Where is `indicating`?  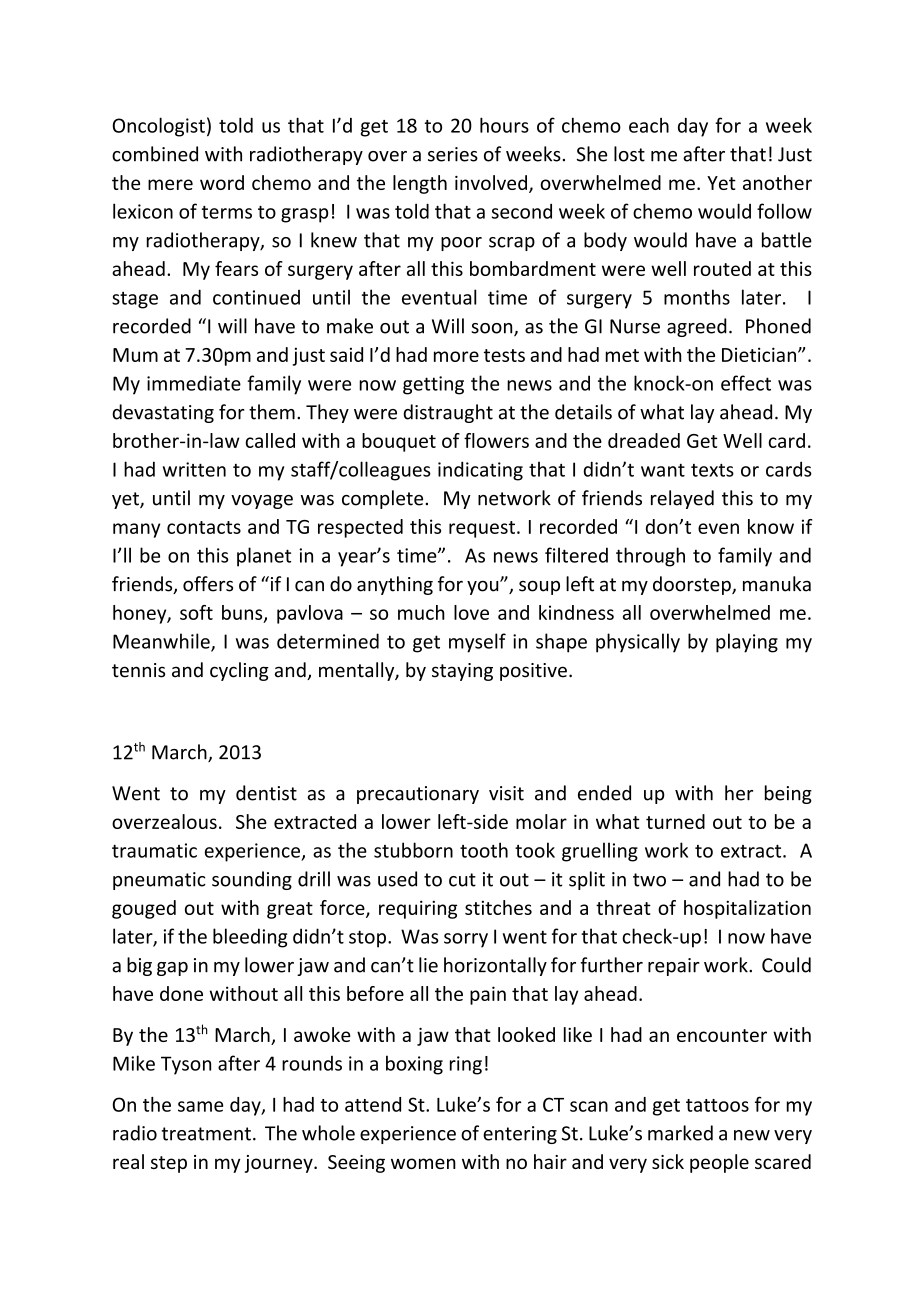 indicating is located at coordinates (480, 471).
